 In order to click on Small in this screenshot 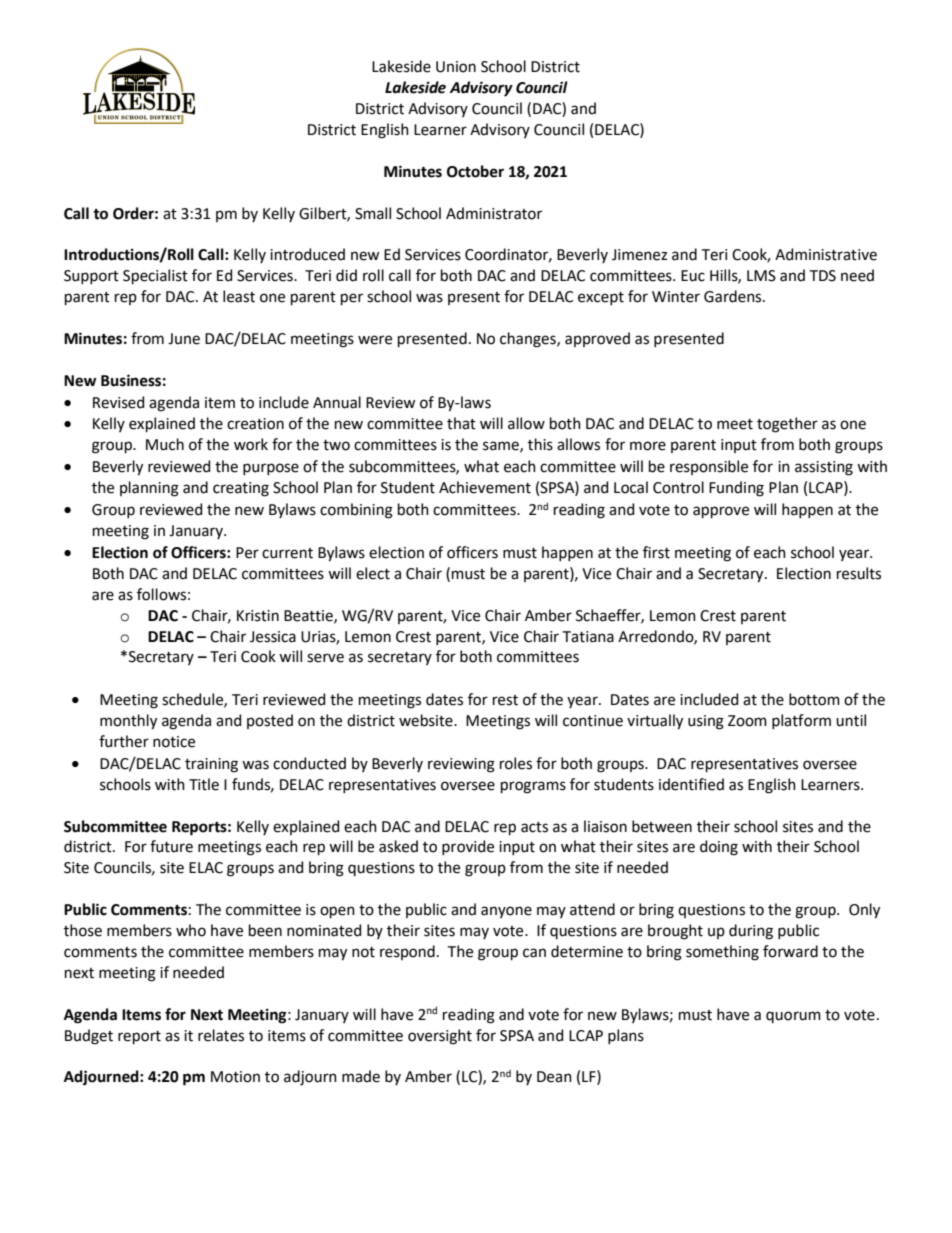, I will do `click(373, 213)`.
